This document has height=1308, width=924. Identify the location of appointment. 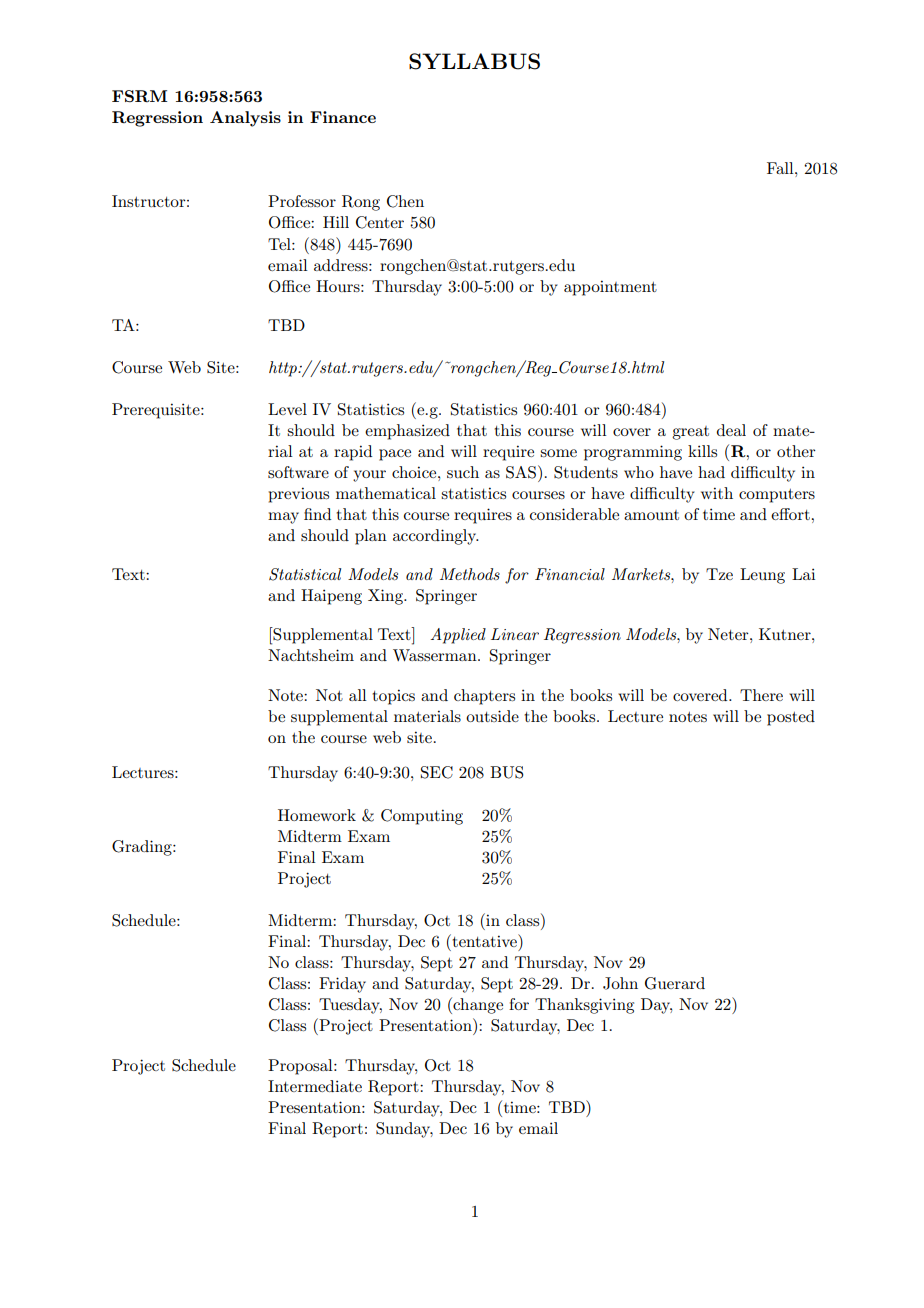
(610, 288).
